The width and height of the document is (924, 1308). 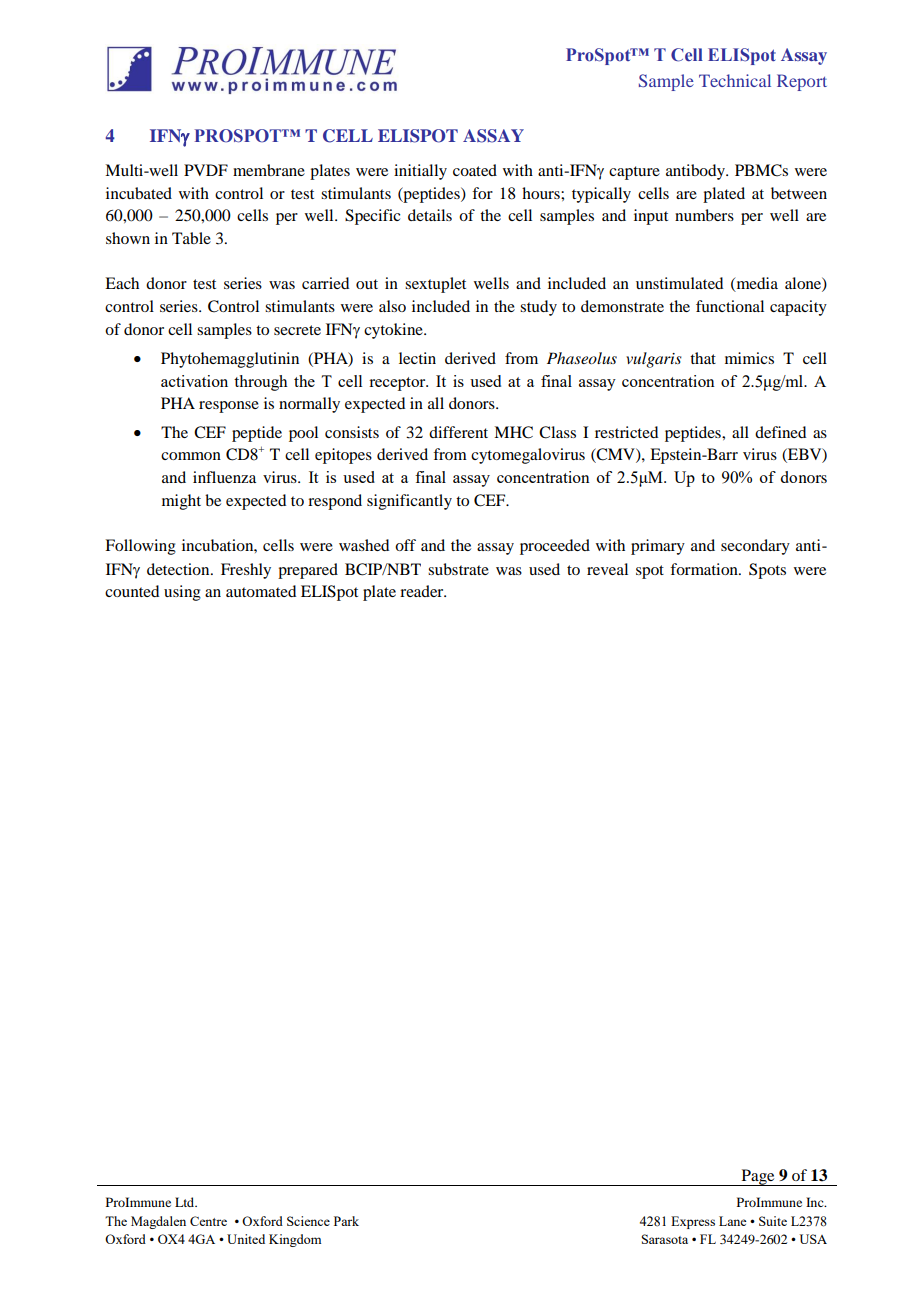 What do you see at coordinates (735, 80) in the document?
I see `Technical` at bounding box center [735, 80].
